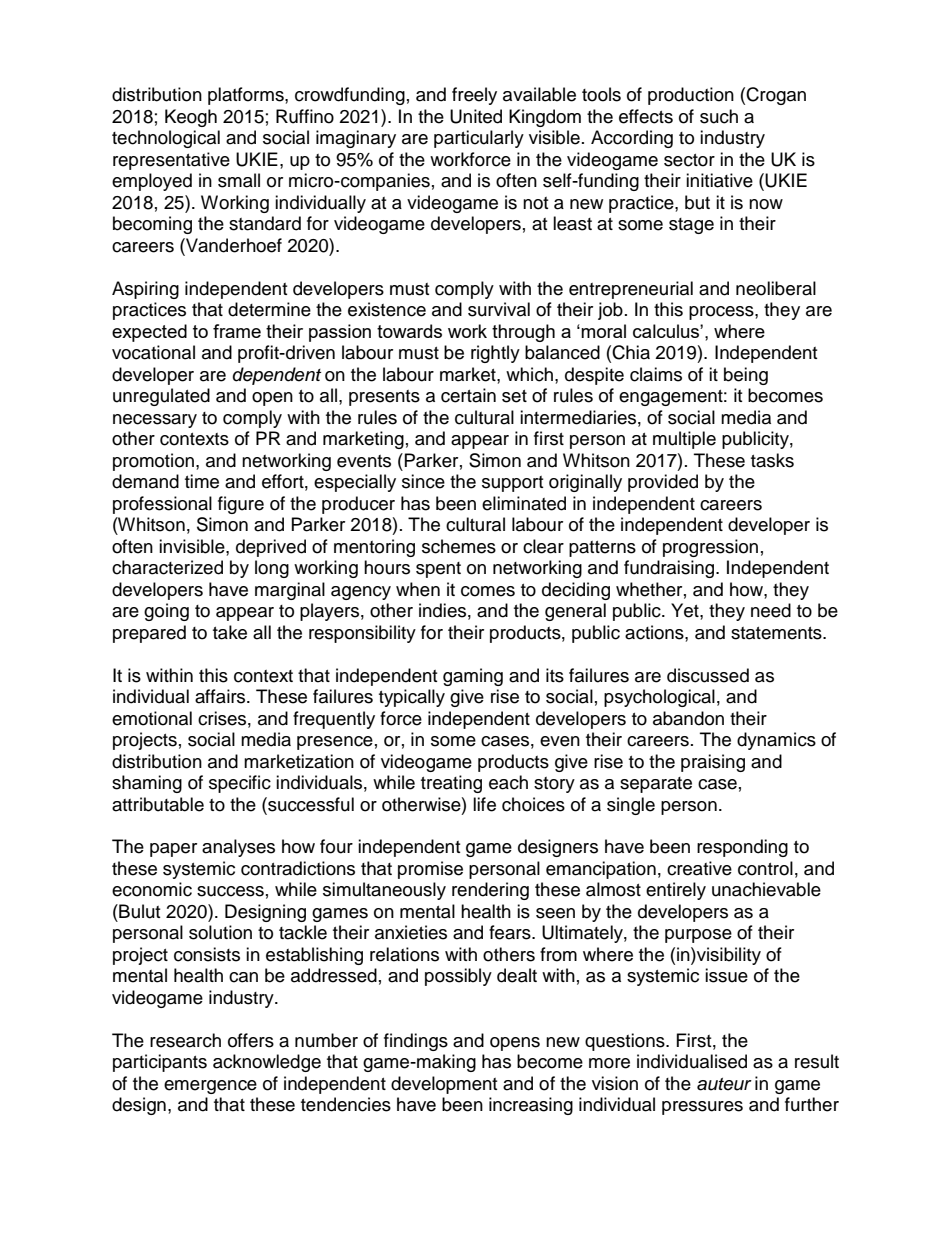 This image has height=1233, width=952. Describe the element at coordinates (719, 116) in the image. I see `such` at that location.
